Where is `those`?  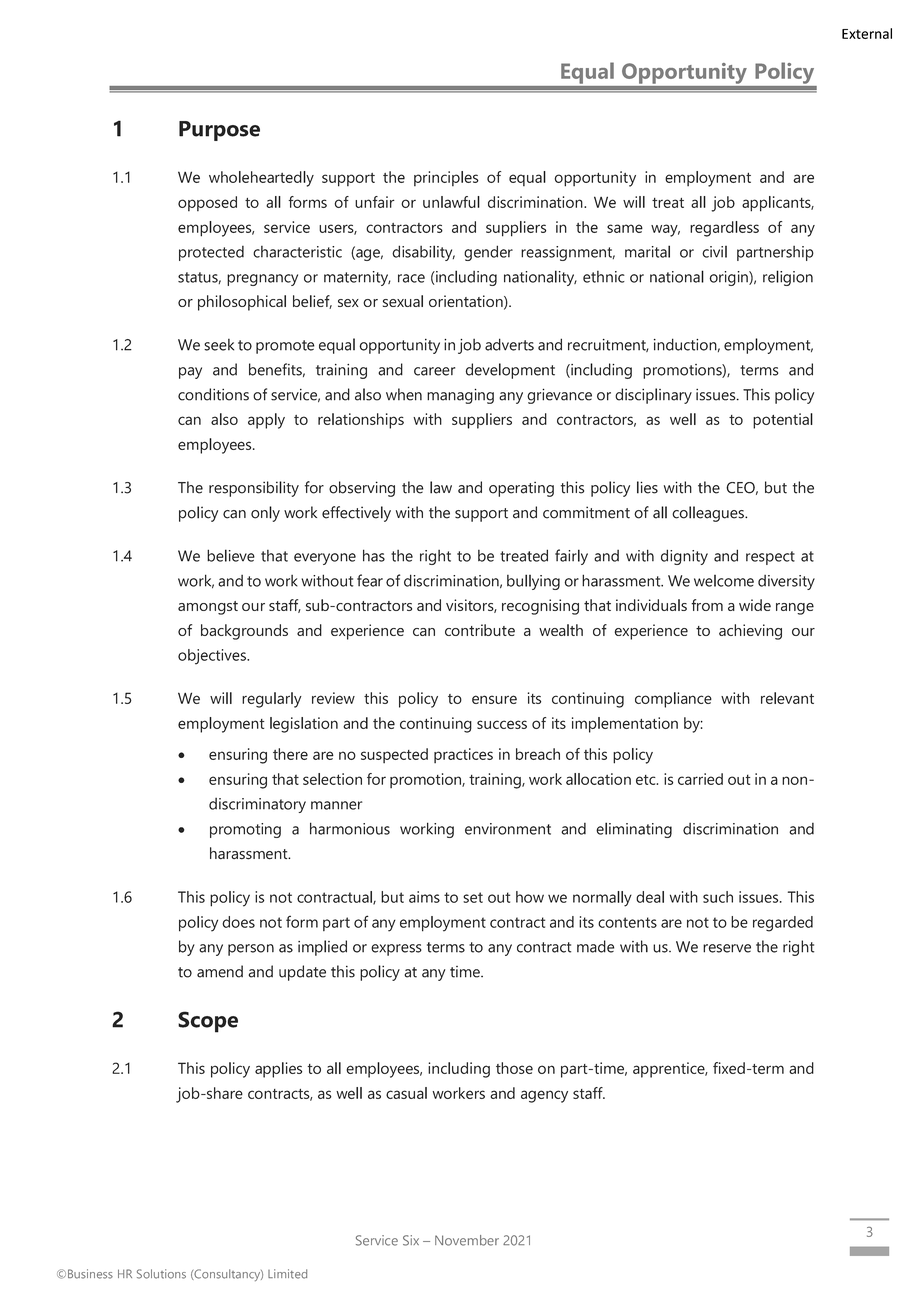
those is located at coordinates (514, 1068).
